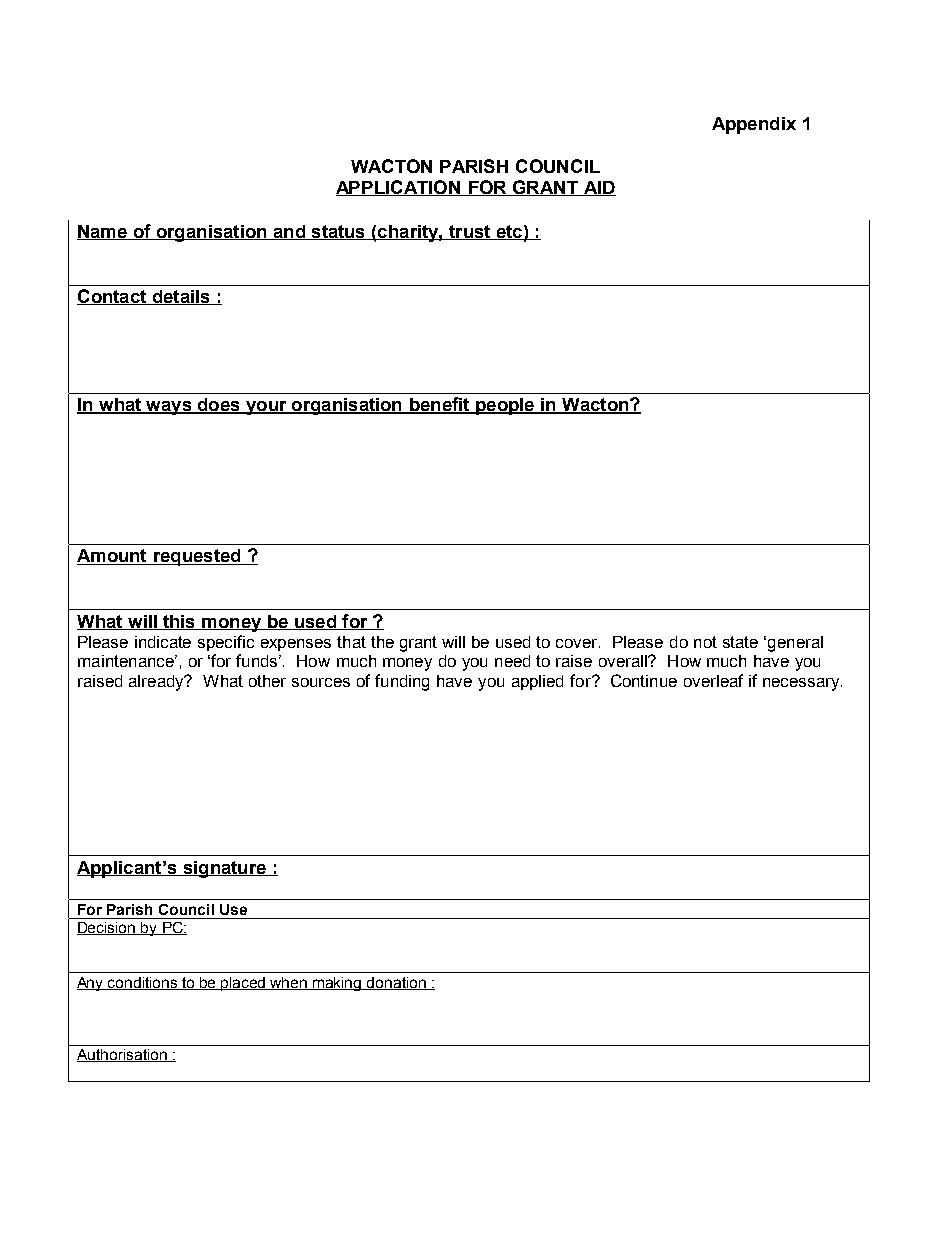 The height and width of the image is (1233, 952). I want to click on funding, so click(402, 682).
